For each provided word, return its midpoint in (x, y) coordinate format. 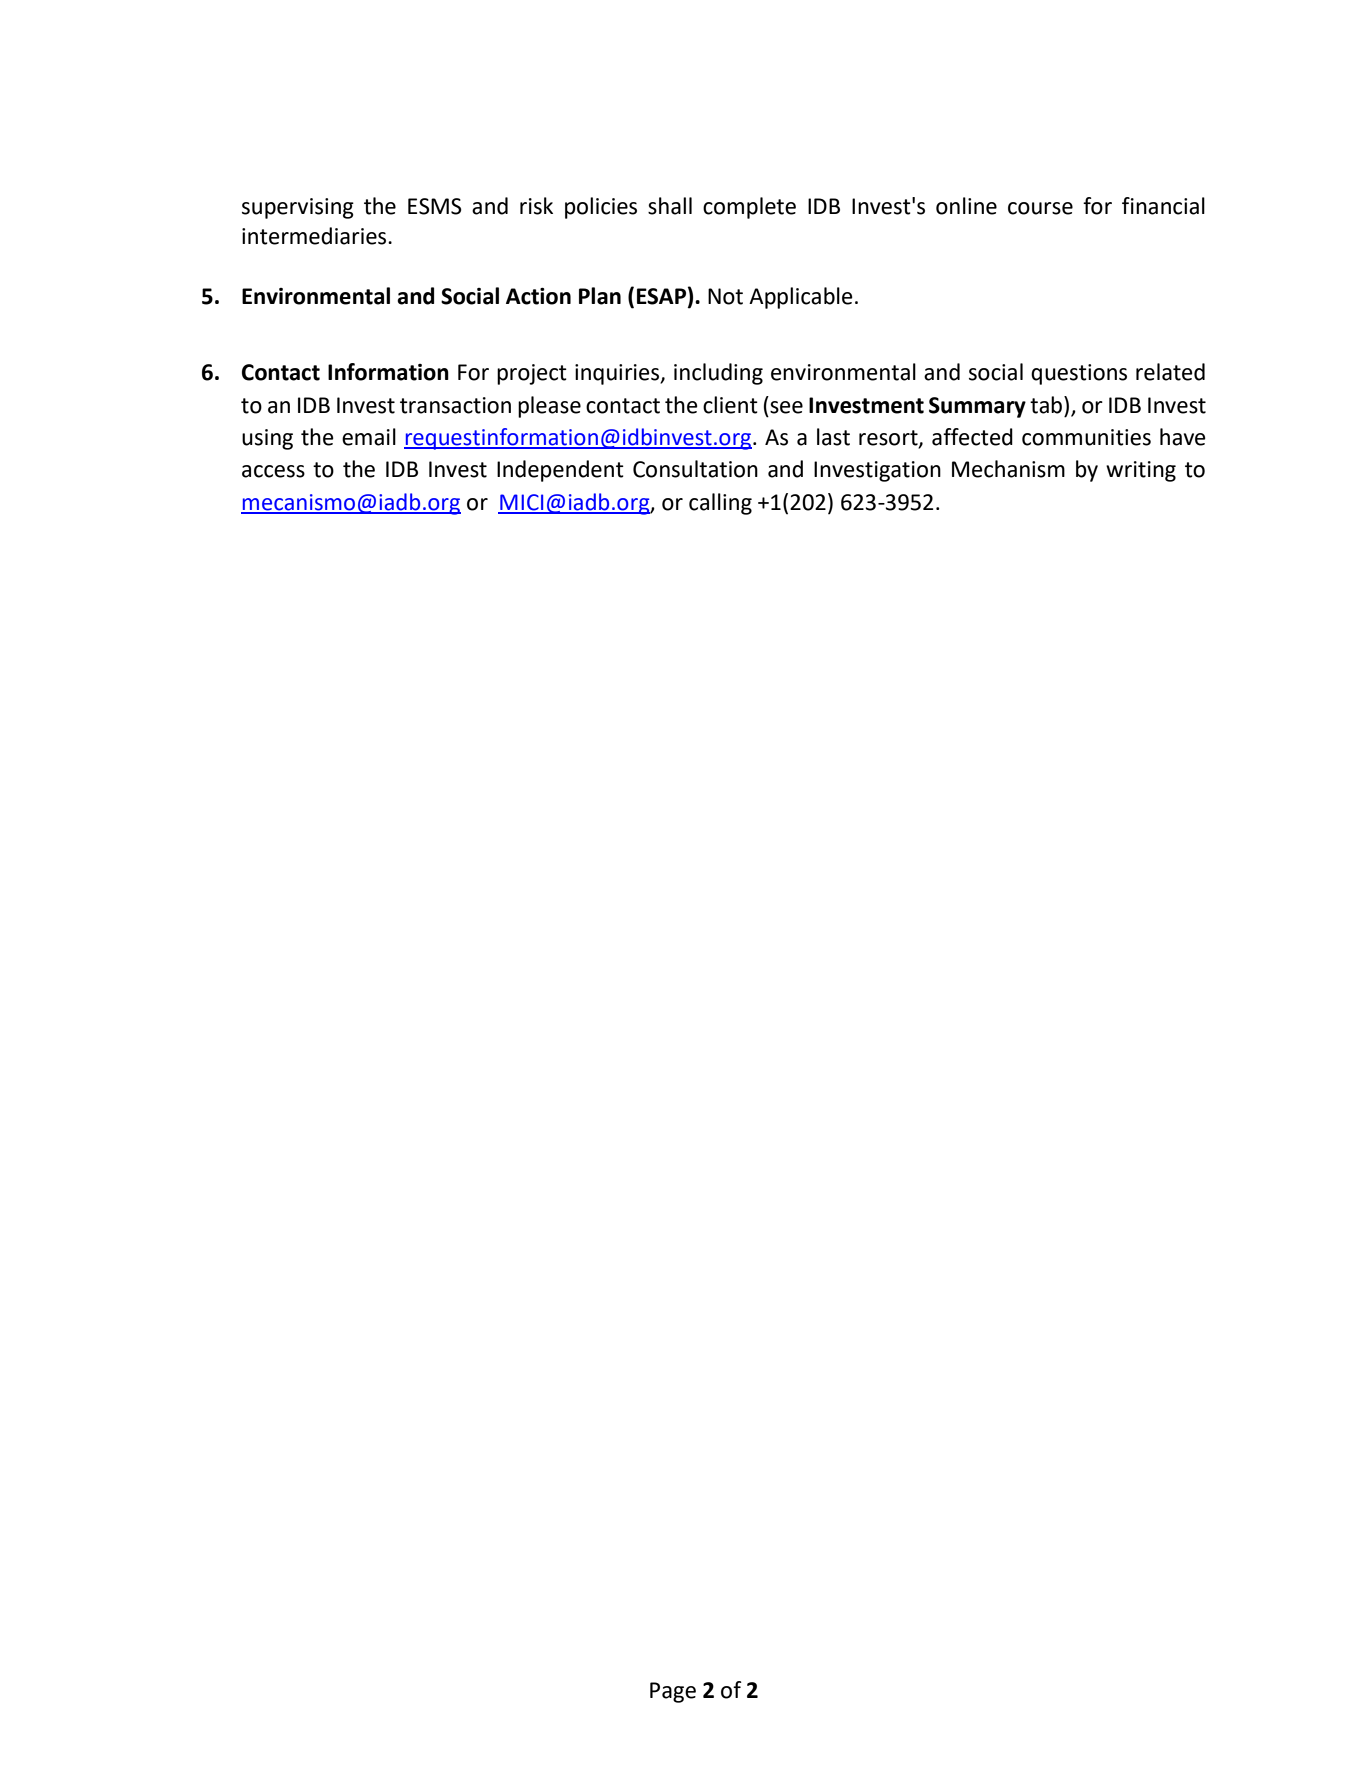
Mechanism (1008, 469)
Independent (560, 471)
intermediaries (315, 236)
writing (1141, 471)
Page (673, 1692)
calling (720, 504)
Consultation (695, 469)
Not (725, 296)
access (273, 471)
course (1040, 208)
